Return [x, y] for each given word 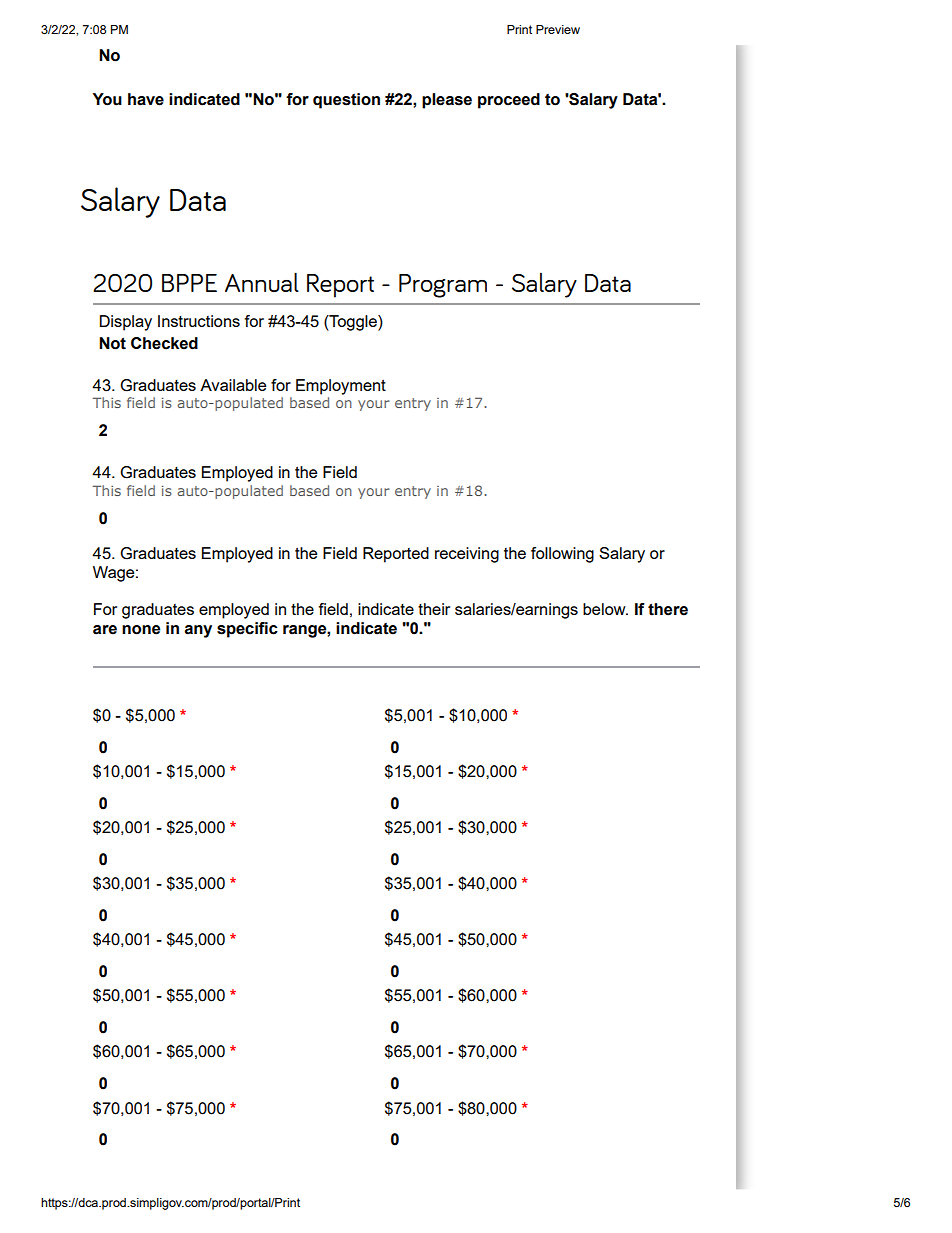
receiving [467, 555]
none [141, 630]
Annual [262, 282]
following [562, 555]
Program [443, 286]
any [198, 631]
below [605, 609]
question [346, 101]
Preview [558, 29]
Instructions [199, 321]
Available [233, 385]
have [146, 99]
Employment [341, 387]
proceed [509, 101]
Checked [164, 343]
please [447, 101]
